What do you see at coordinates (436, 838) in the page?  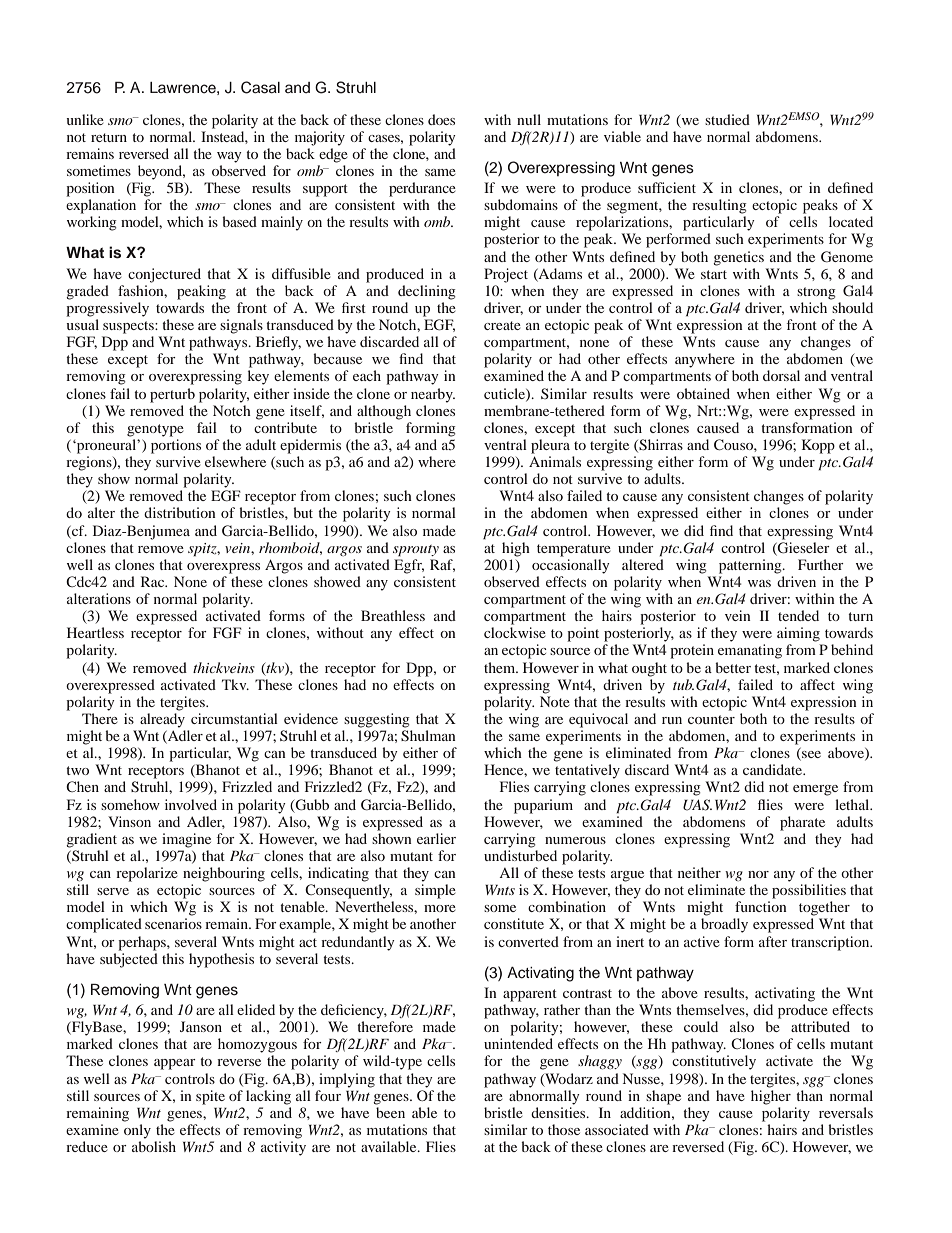 I see `earlier` at bounding box center [436, 838].
